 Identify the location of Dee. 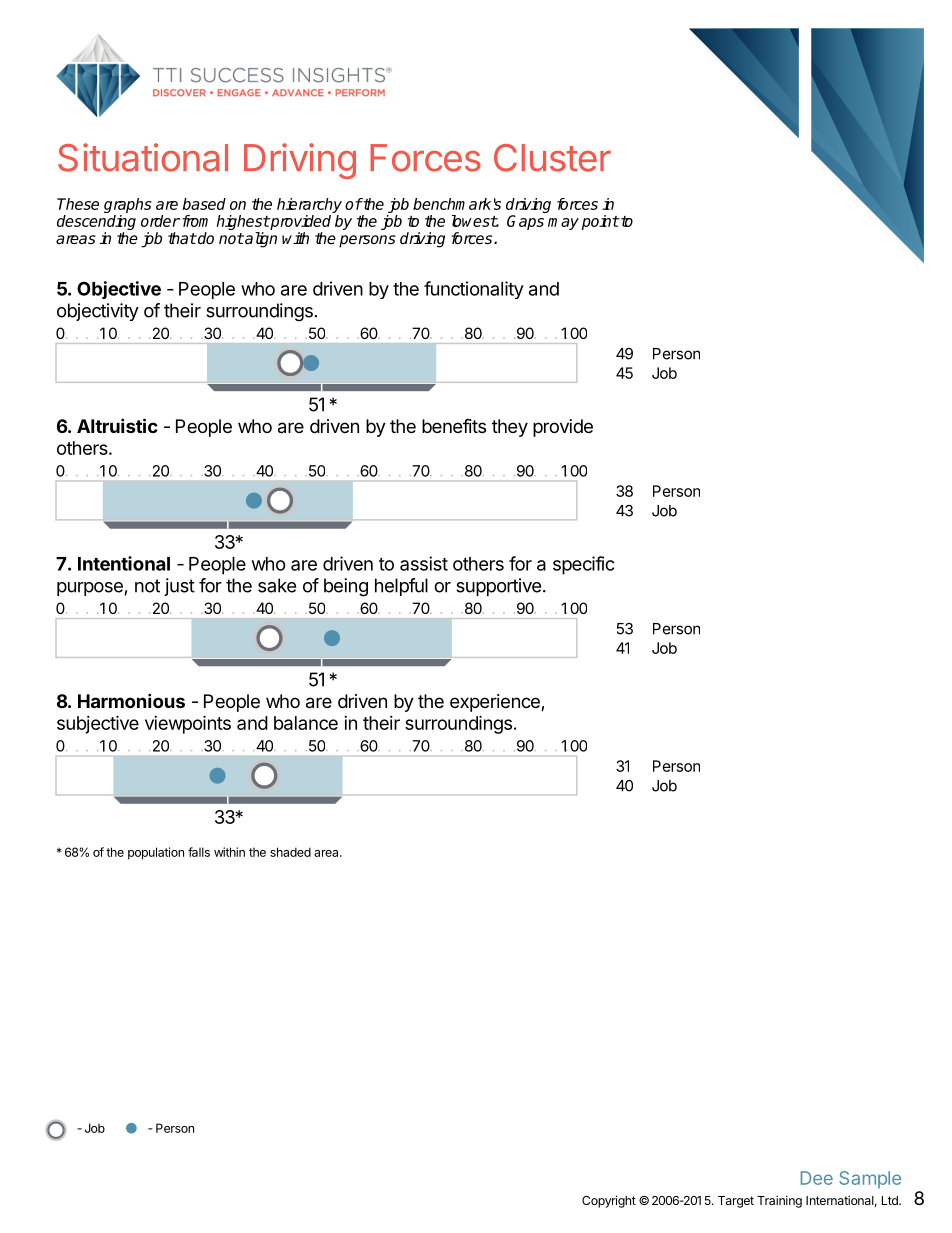
(817, 1178).
